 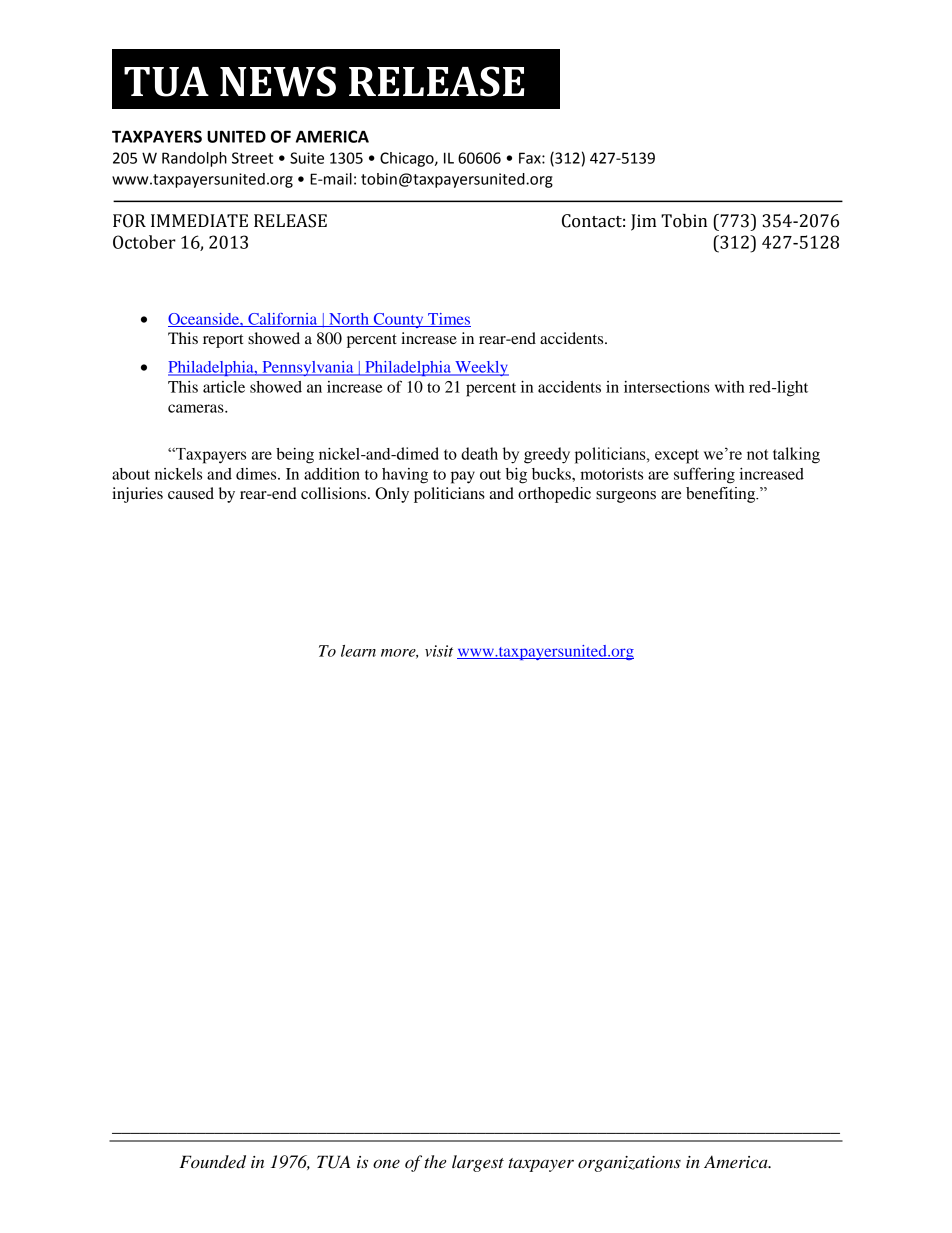 What do you see at coordinates (629, 1164) in the page?
I see `organizations` at bounding box center [629, 1164].
